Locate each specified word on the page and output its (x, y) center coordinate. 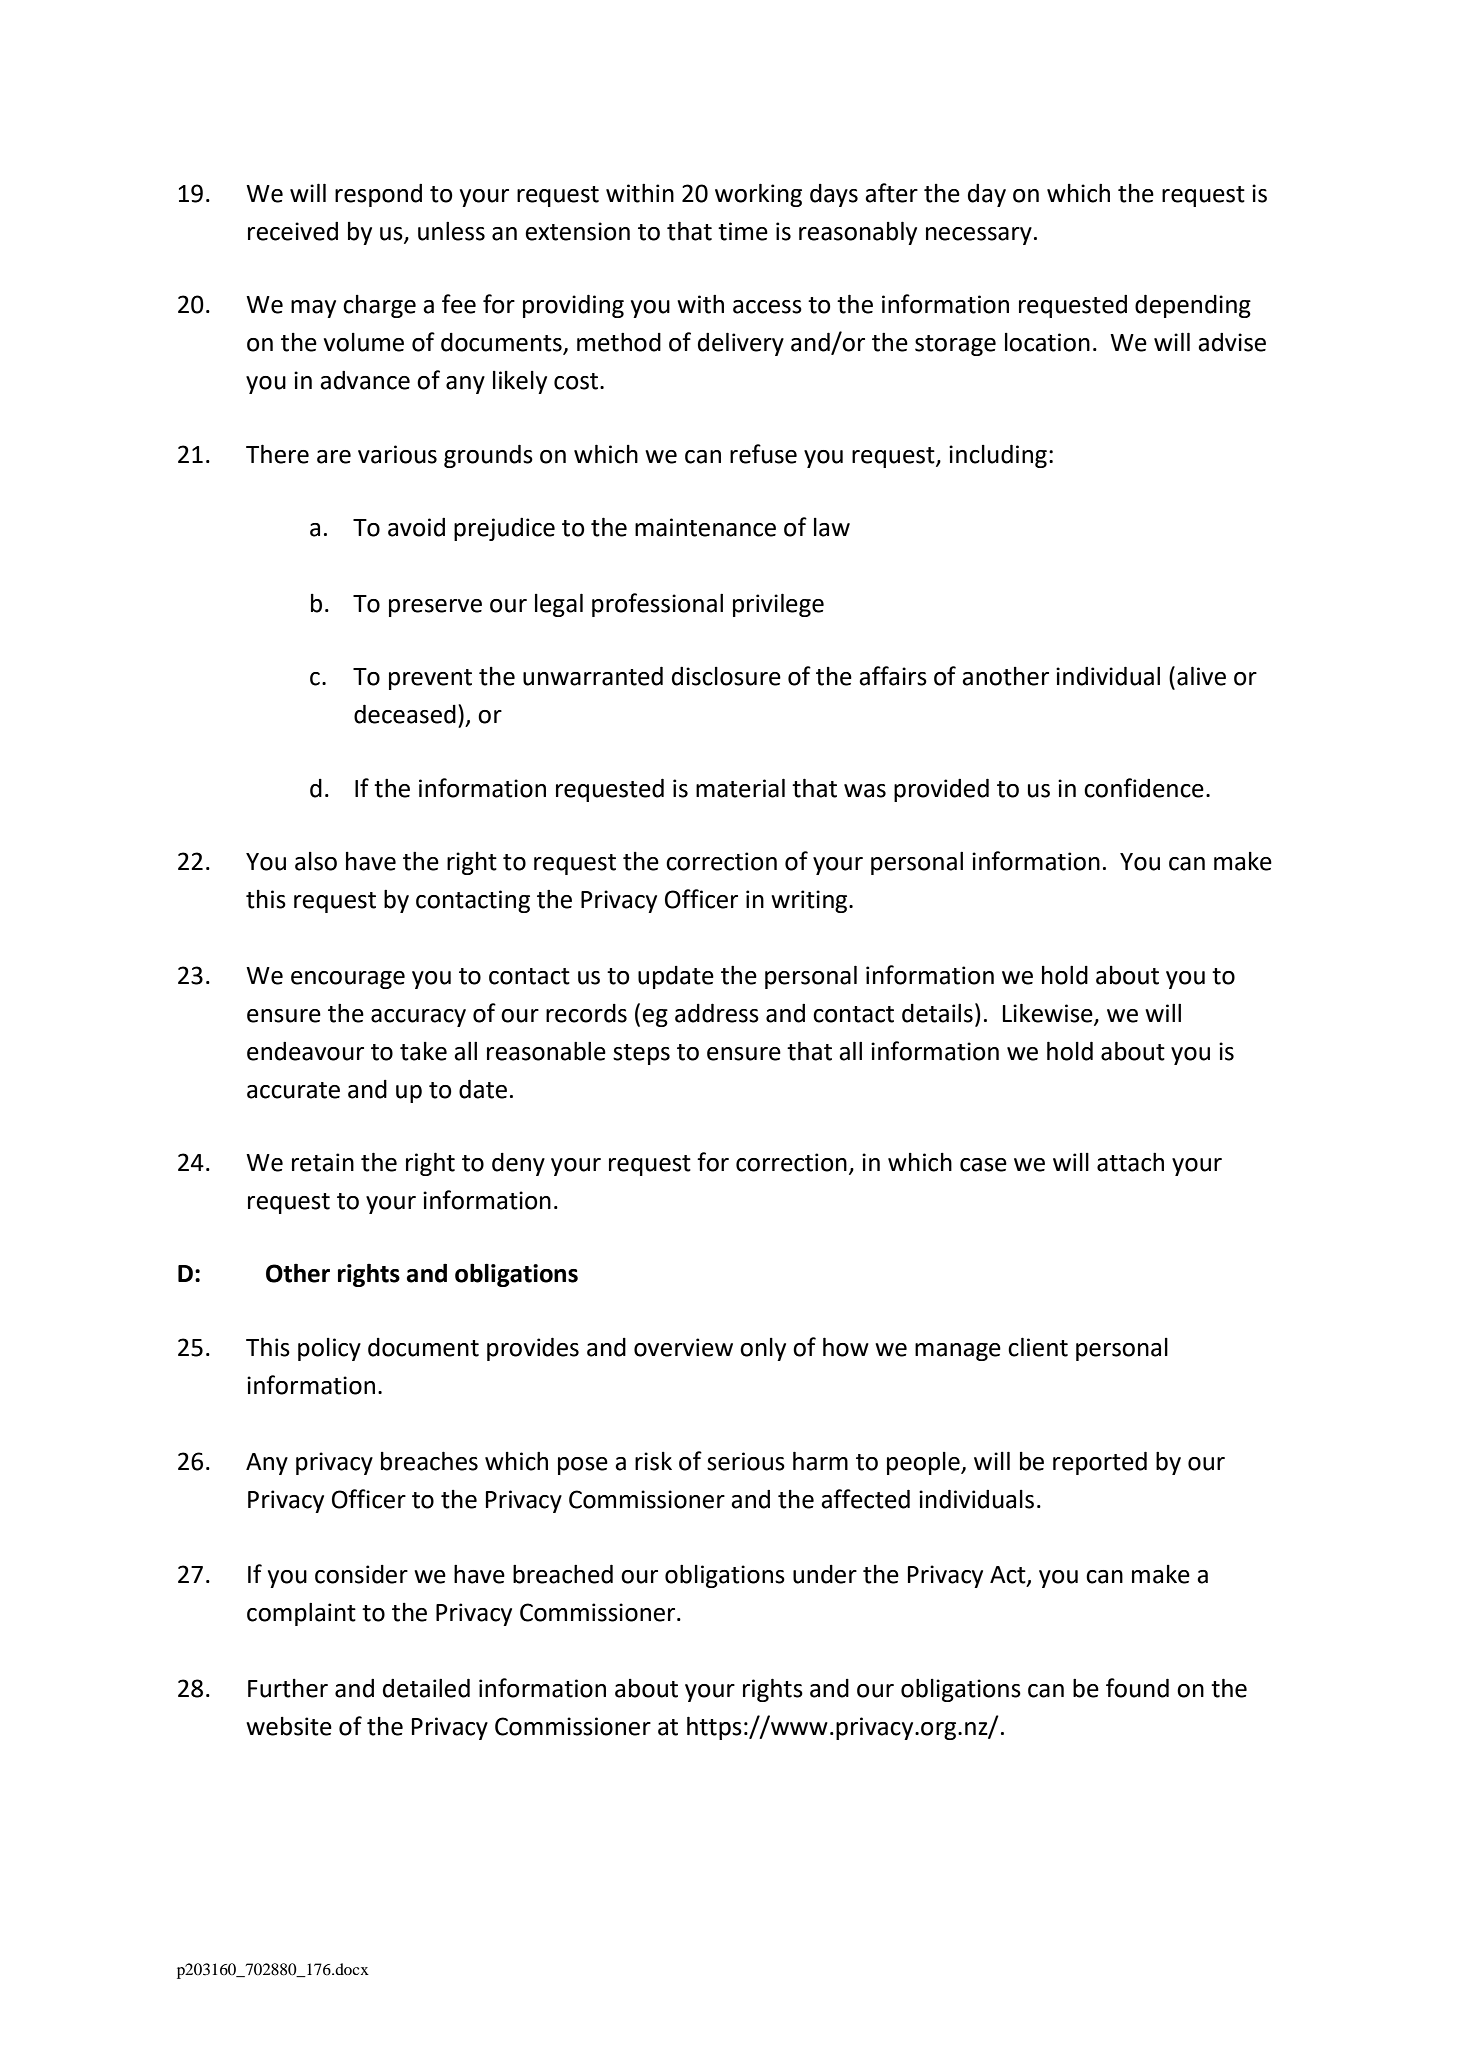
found (1137, 1688)
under (825, 1574)
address (717, 1013)
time (743, 231)
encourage (348, 980)
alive (1201, 676)
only (763, 1349)
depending (1193, 306)
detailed (426, 1688)
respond (378, 195)
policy (329, 1349)
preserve (435, 608)
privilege (778, 605)
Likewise (1049, 1013)
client (1038, 1347)
